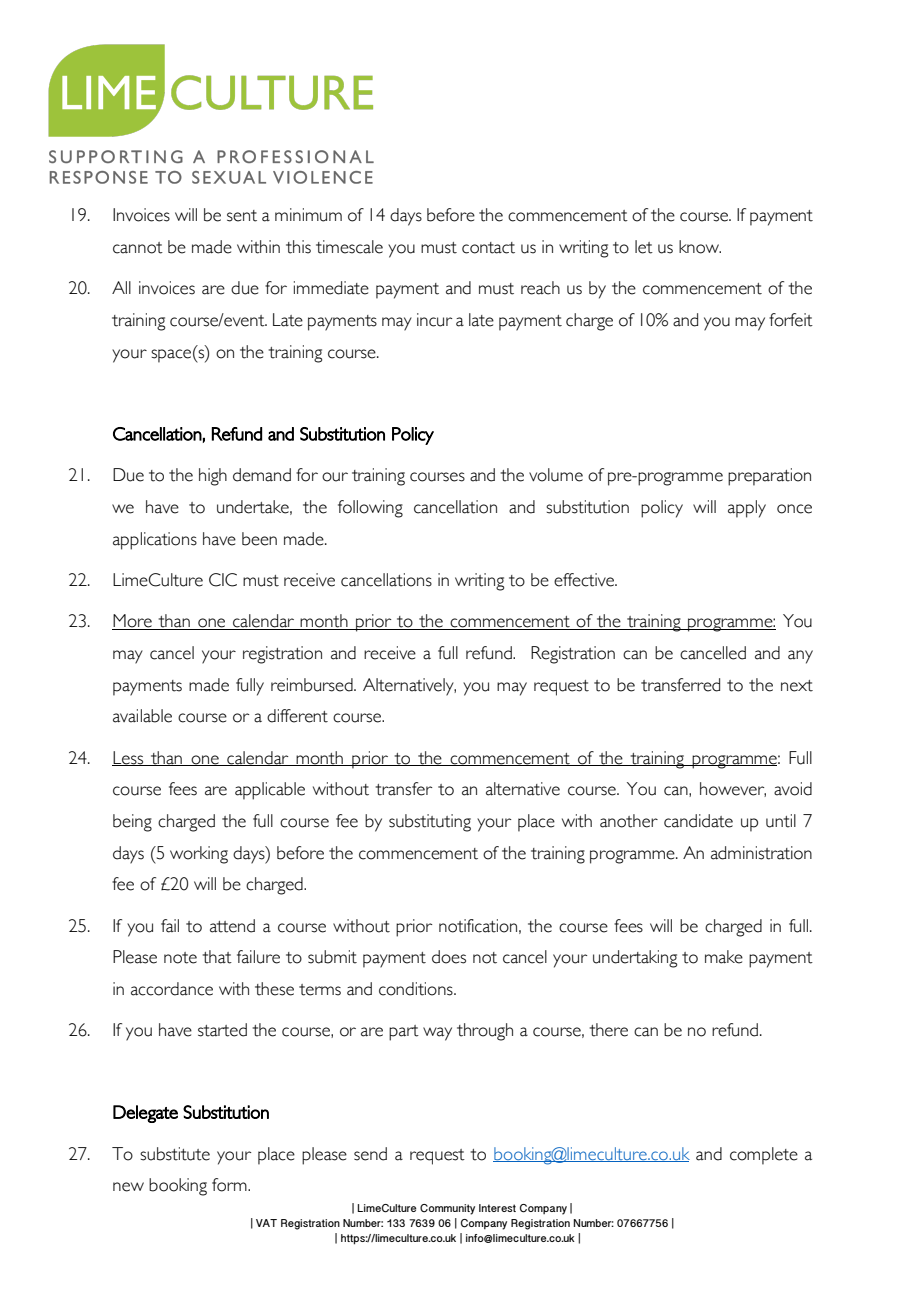 The width and height of the screenshot is (924, 1308). Describe the element at coordinates (447, 1209) in the screenshot. I see `Community` at that location.
